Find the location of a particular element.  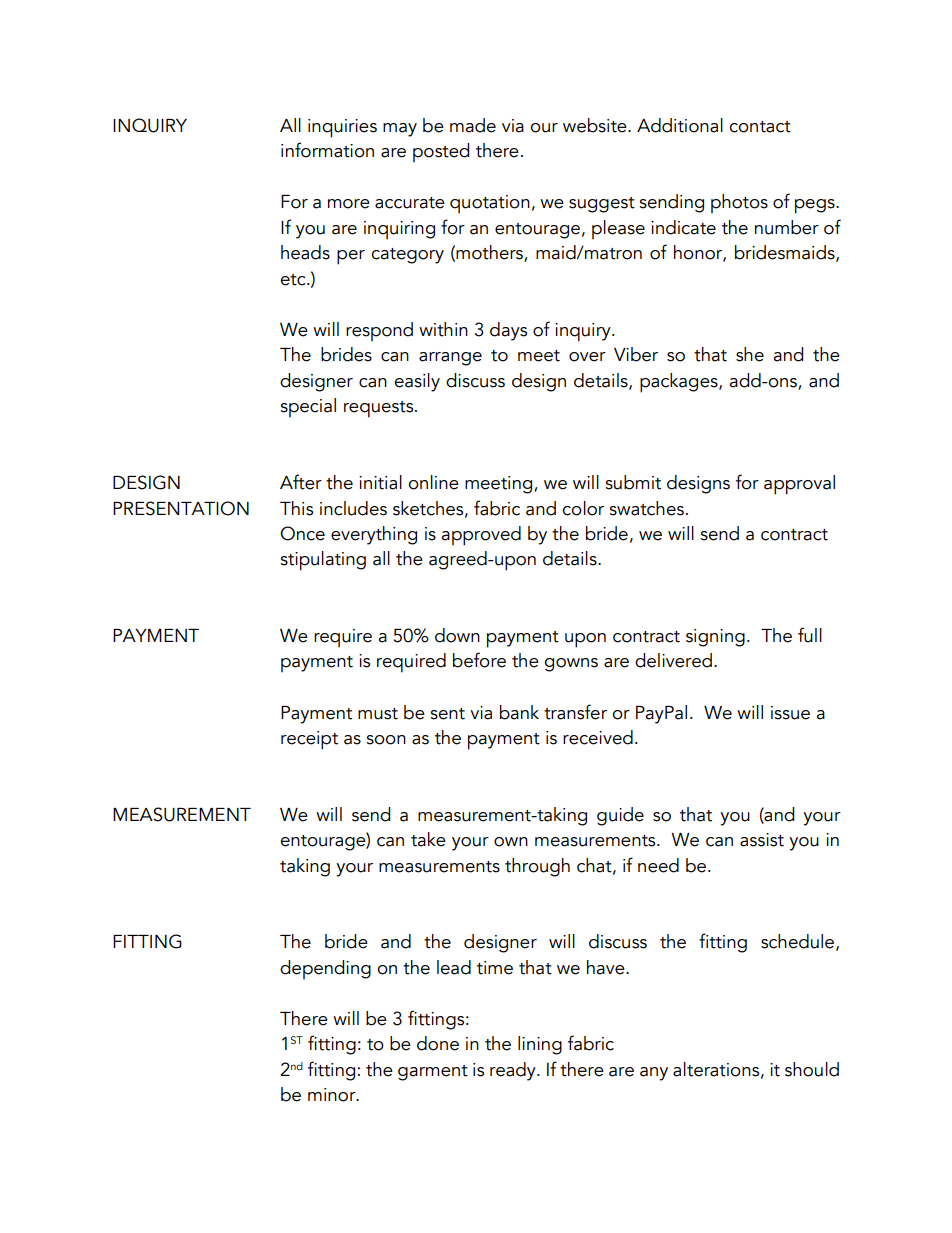

lining is located at coordinates (540, 1045).
